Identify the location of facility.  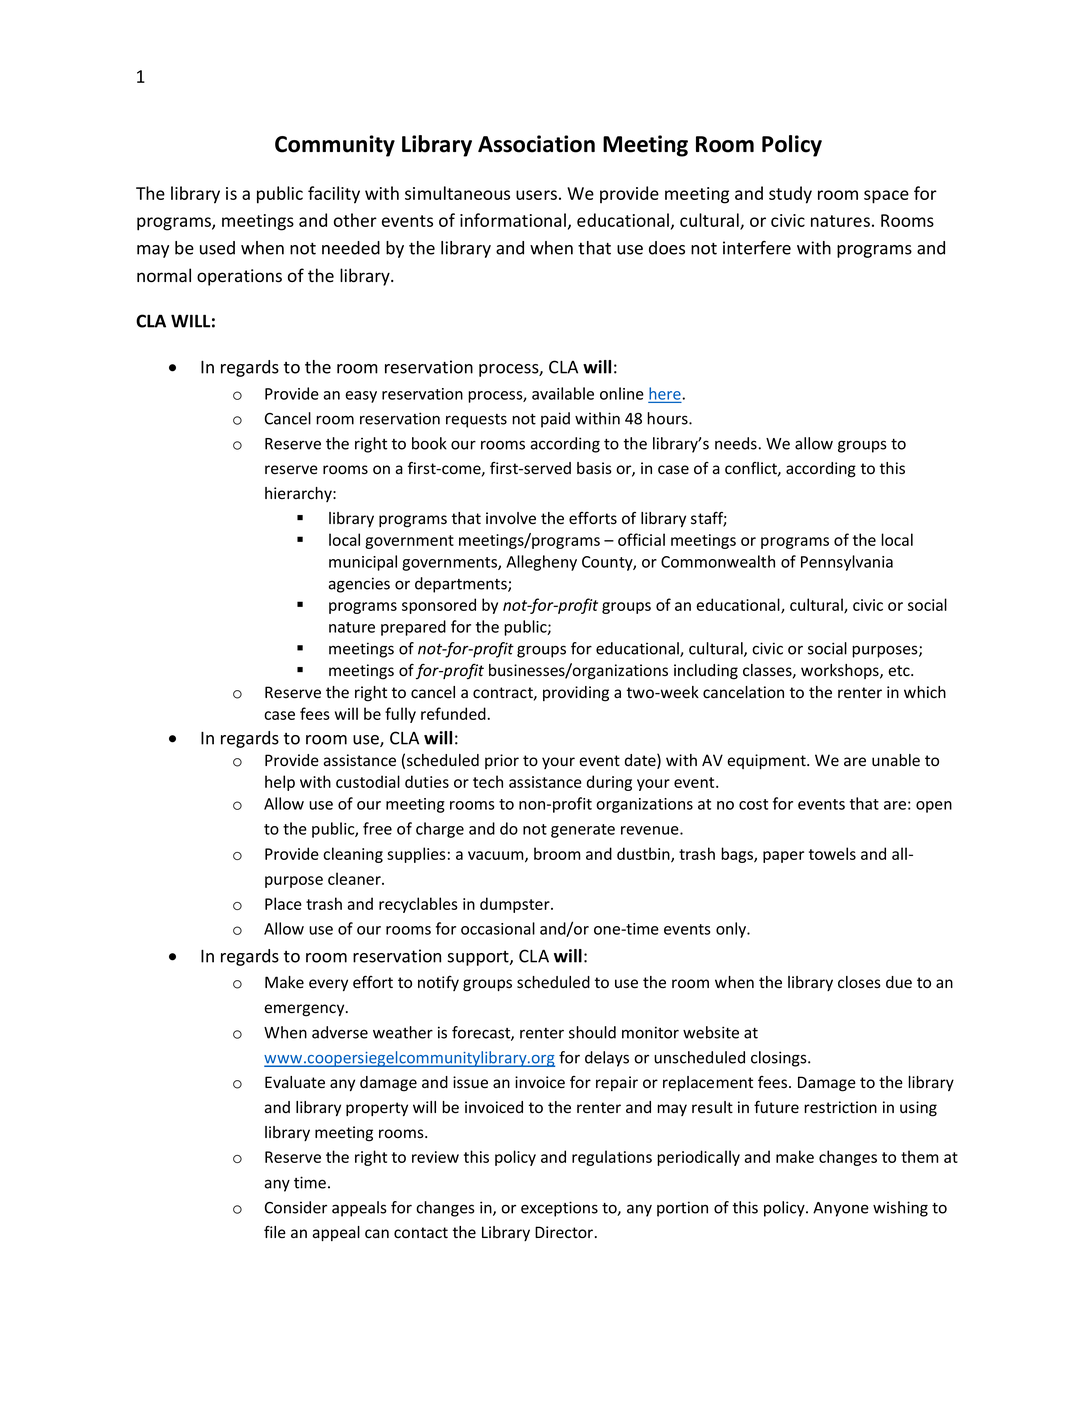
(334, 195).
